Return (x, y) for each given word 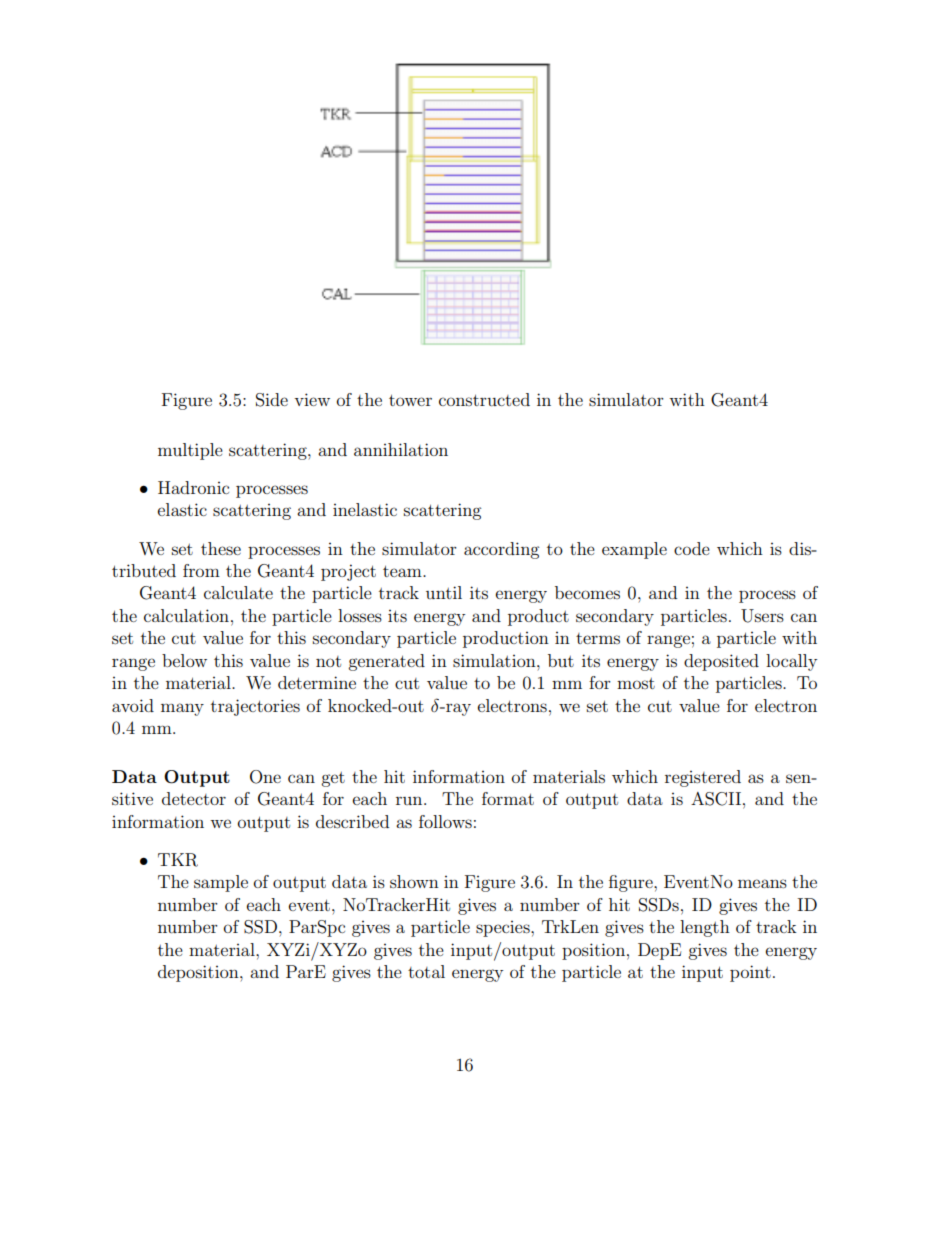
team (403, 571)
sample (221, 883)
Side (272, 400)
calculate (238, 592)
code (692, 548)
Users (762, 616)
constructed (484, 399)
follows (445, 821)
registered (703, 778)
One (265, 777)
